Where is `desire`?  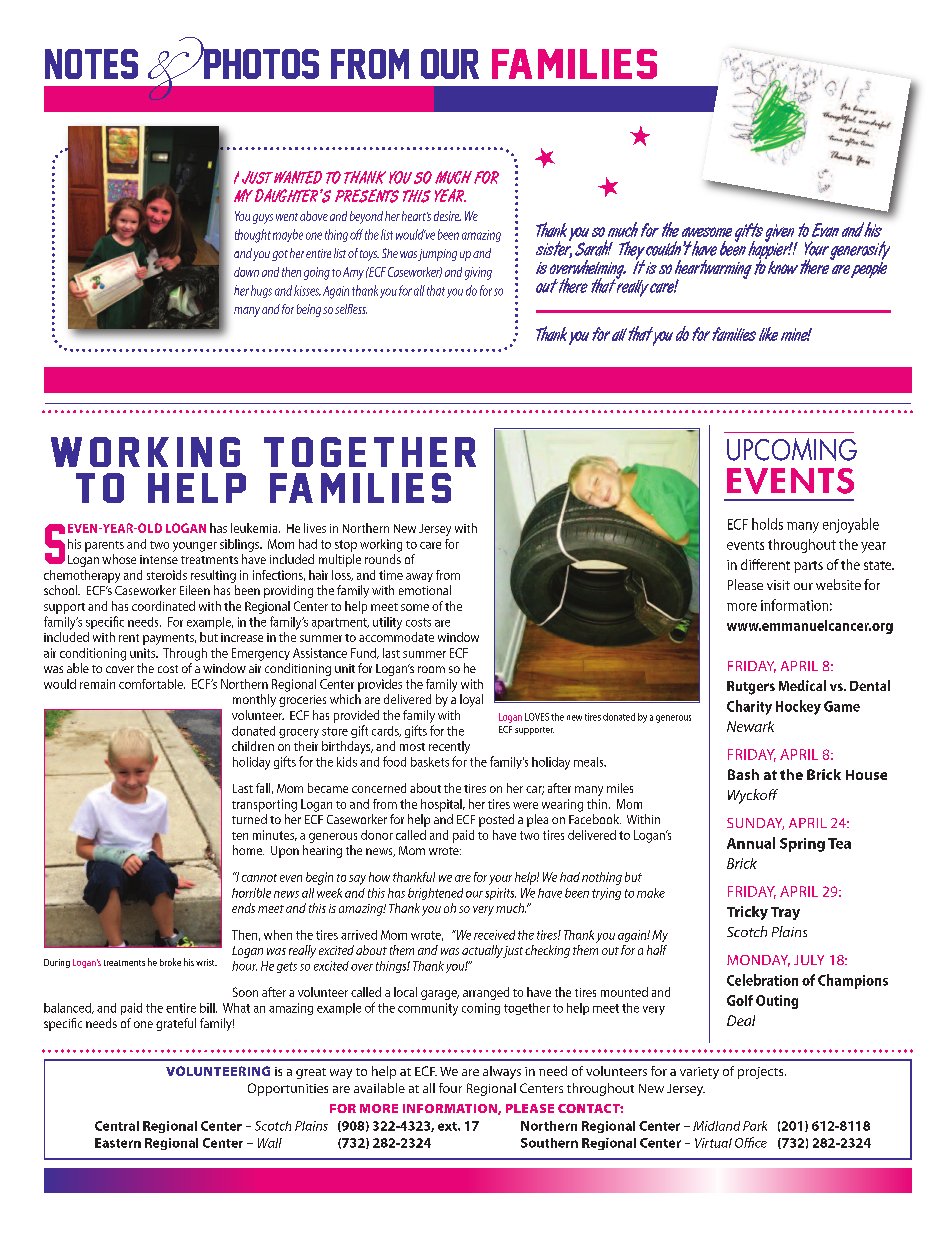 desire is located at coordinates (447, 216).
